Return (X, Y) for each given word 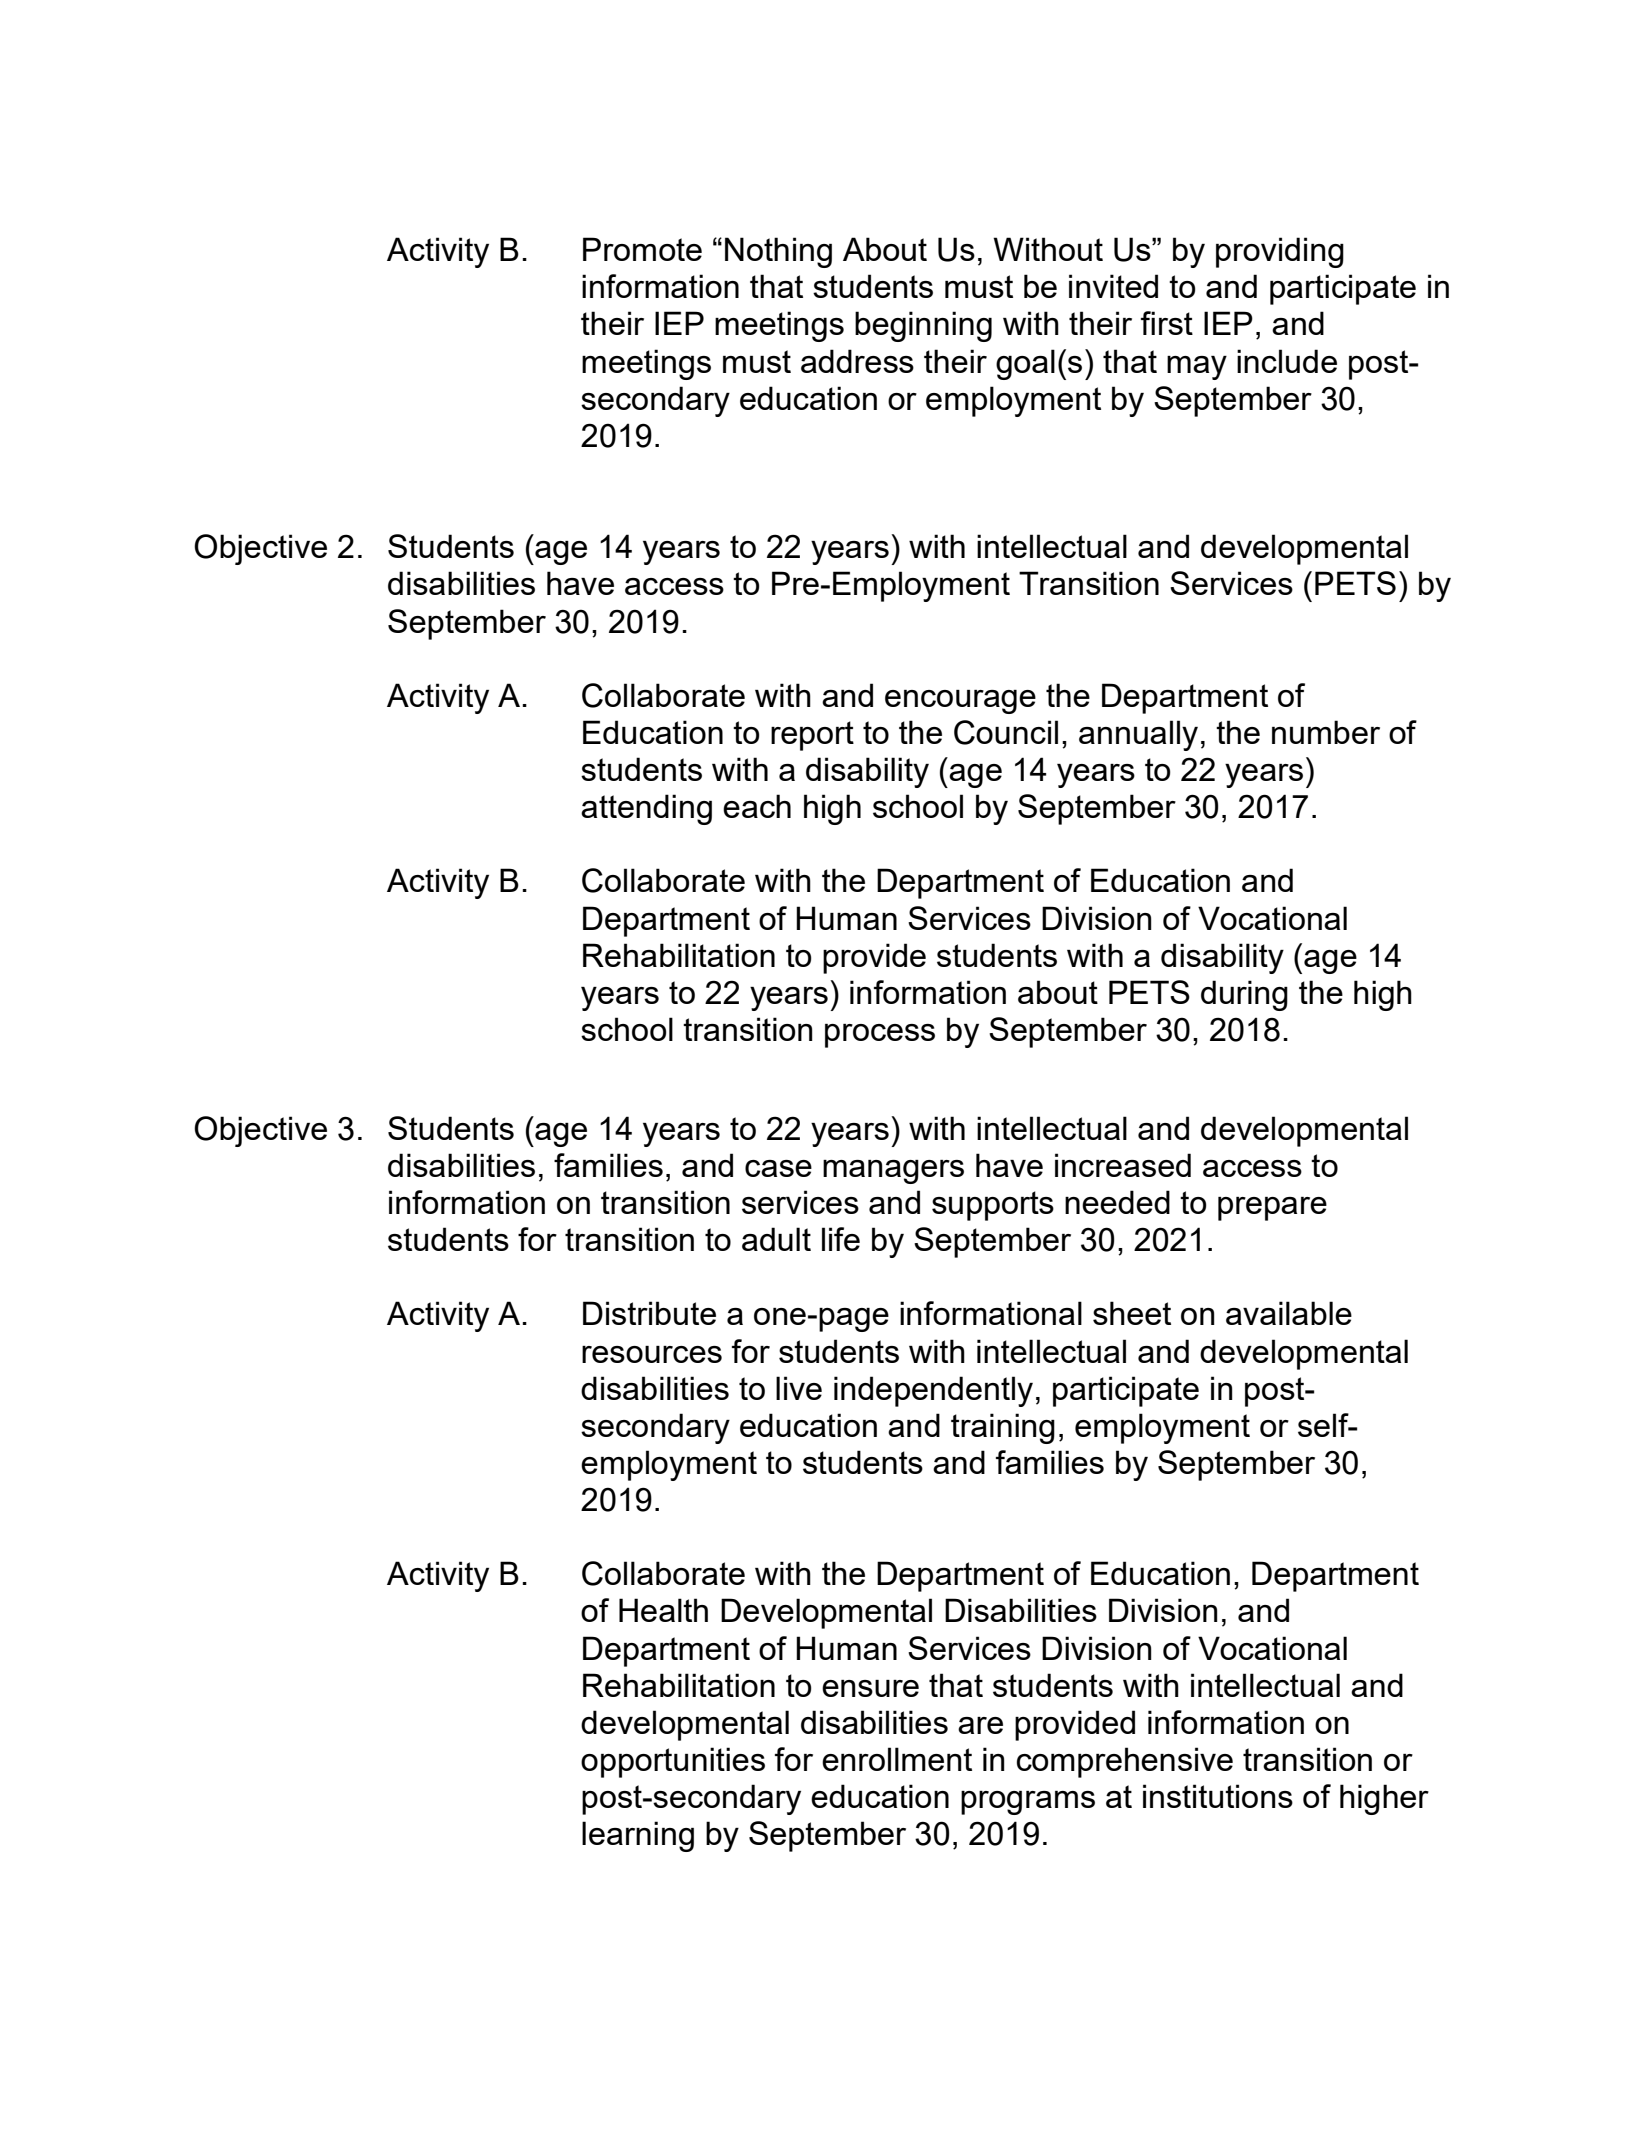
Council (1006, 732)
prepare (1272, 1209)
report (812, 736)
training (1003, 1428)
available (1289, 1313)
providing (1280, 252)
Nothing (778, 252)
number (1326, 732)
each (757, 806)
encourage (960, 702)
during (1244, 995)
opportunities (673, 1762)
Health (663, 1610)
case (778, 1168)
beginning (923, 326)
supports (993, 1206)
